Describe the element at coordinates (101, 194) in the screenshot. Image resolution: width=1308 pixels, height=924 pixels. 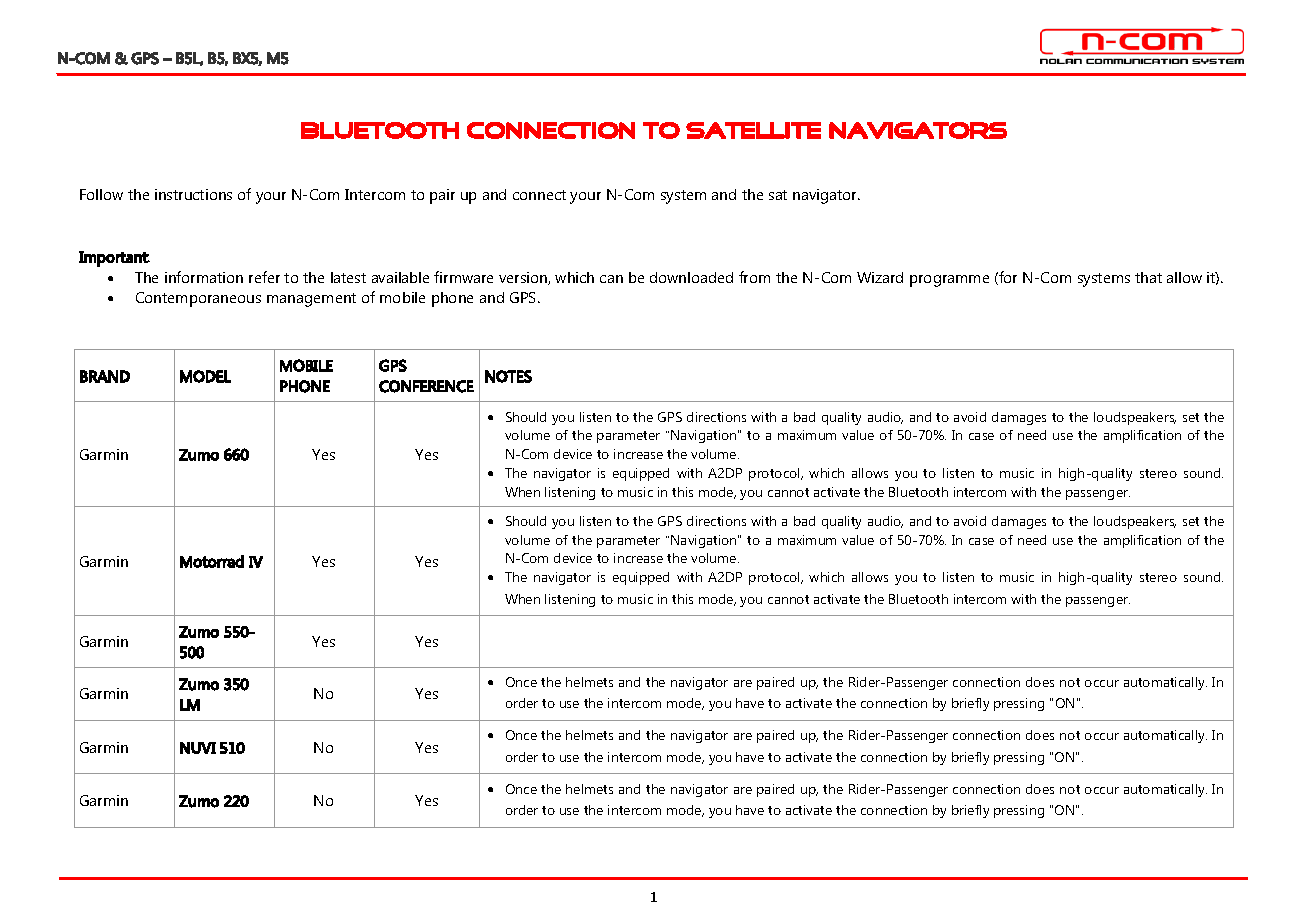
I see `Follow` at that location.
